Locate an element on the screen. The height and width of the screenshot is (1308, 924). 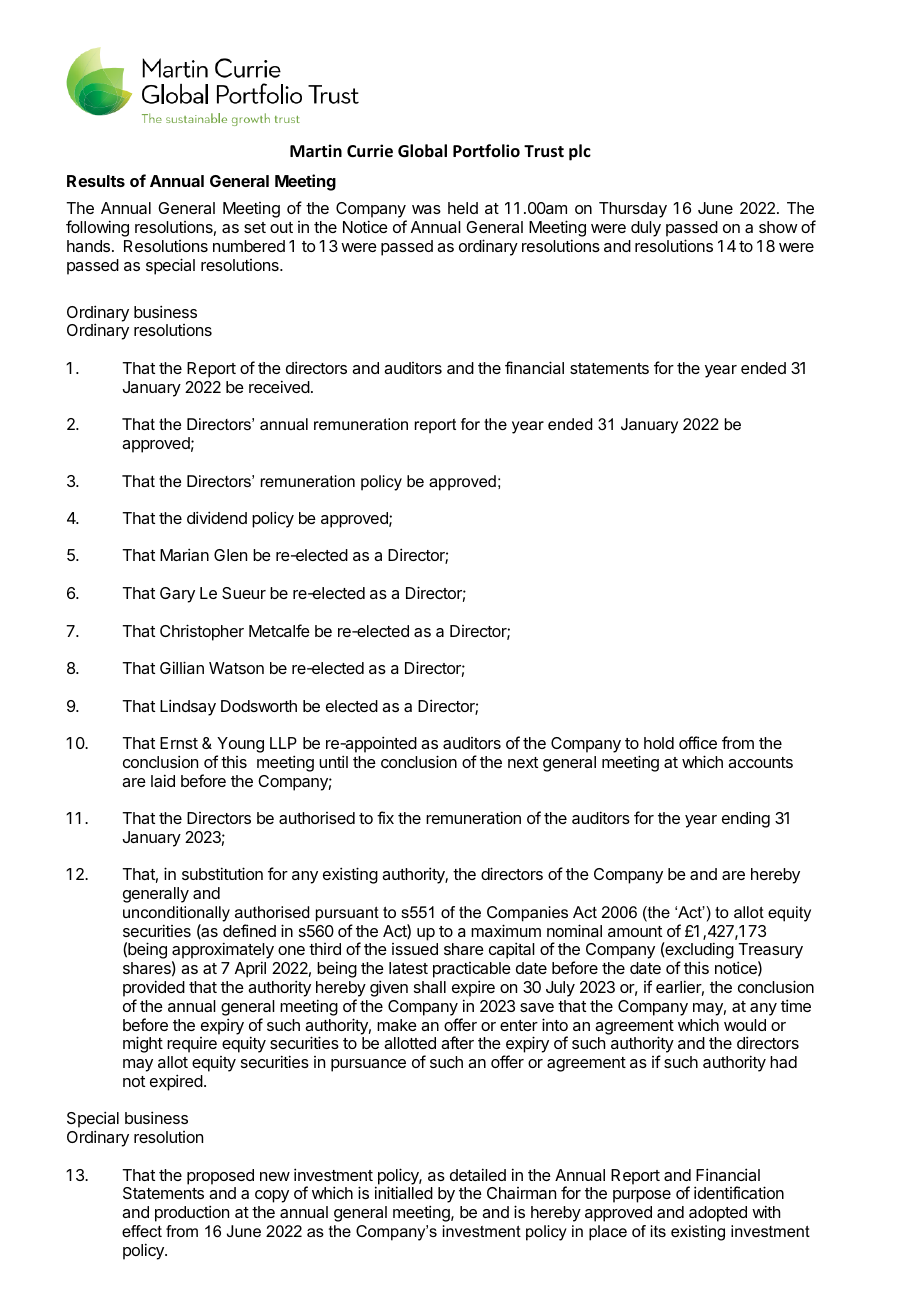
Results is located at coordinates (96, 181).
